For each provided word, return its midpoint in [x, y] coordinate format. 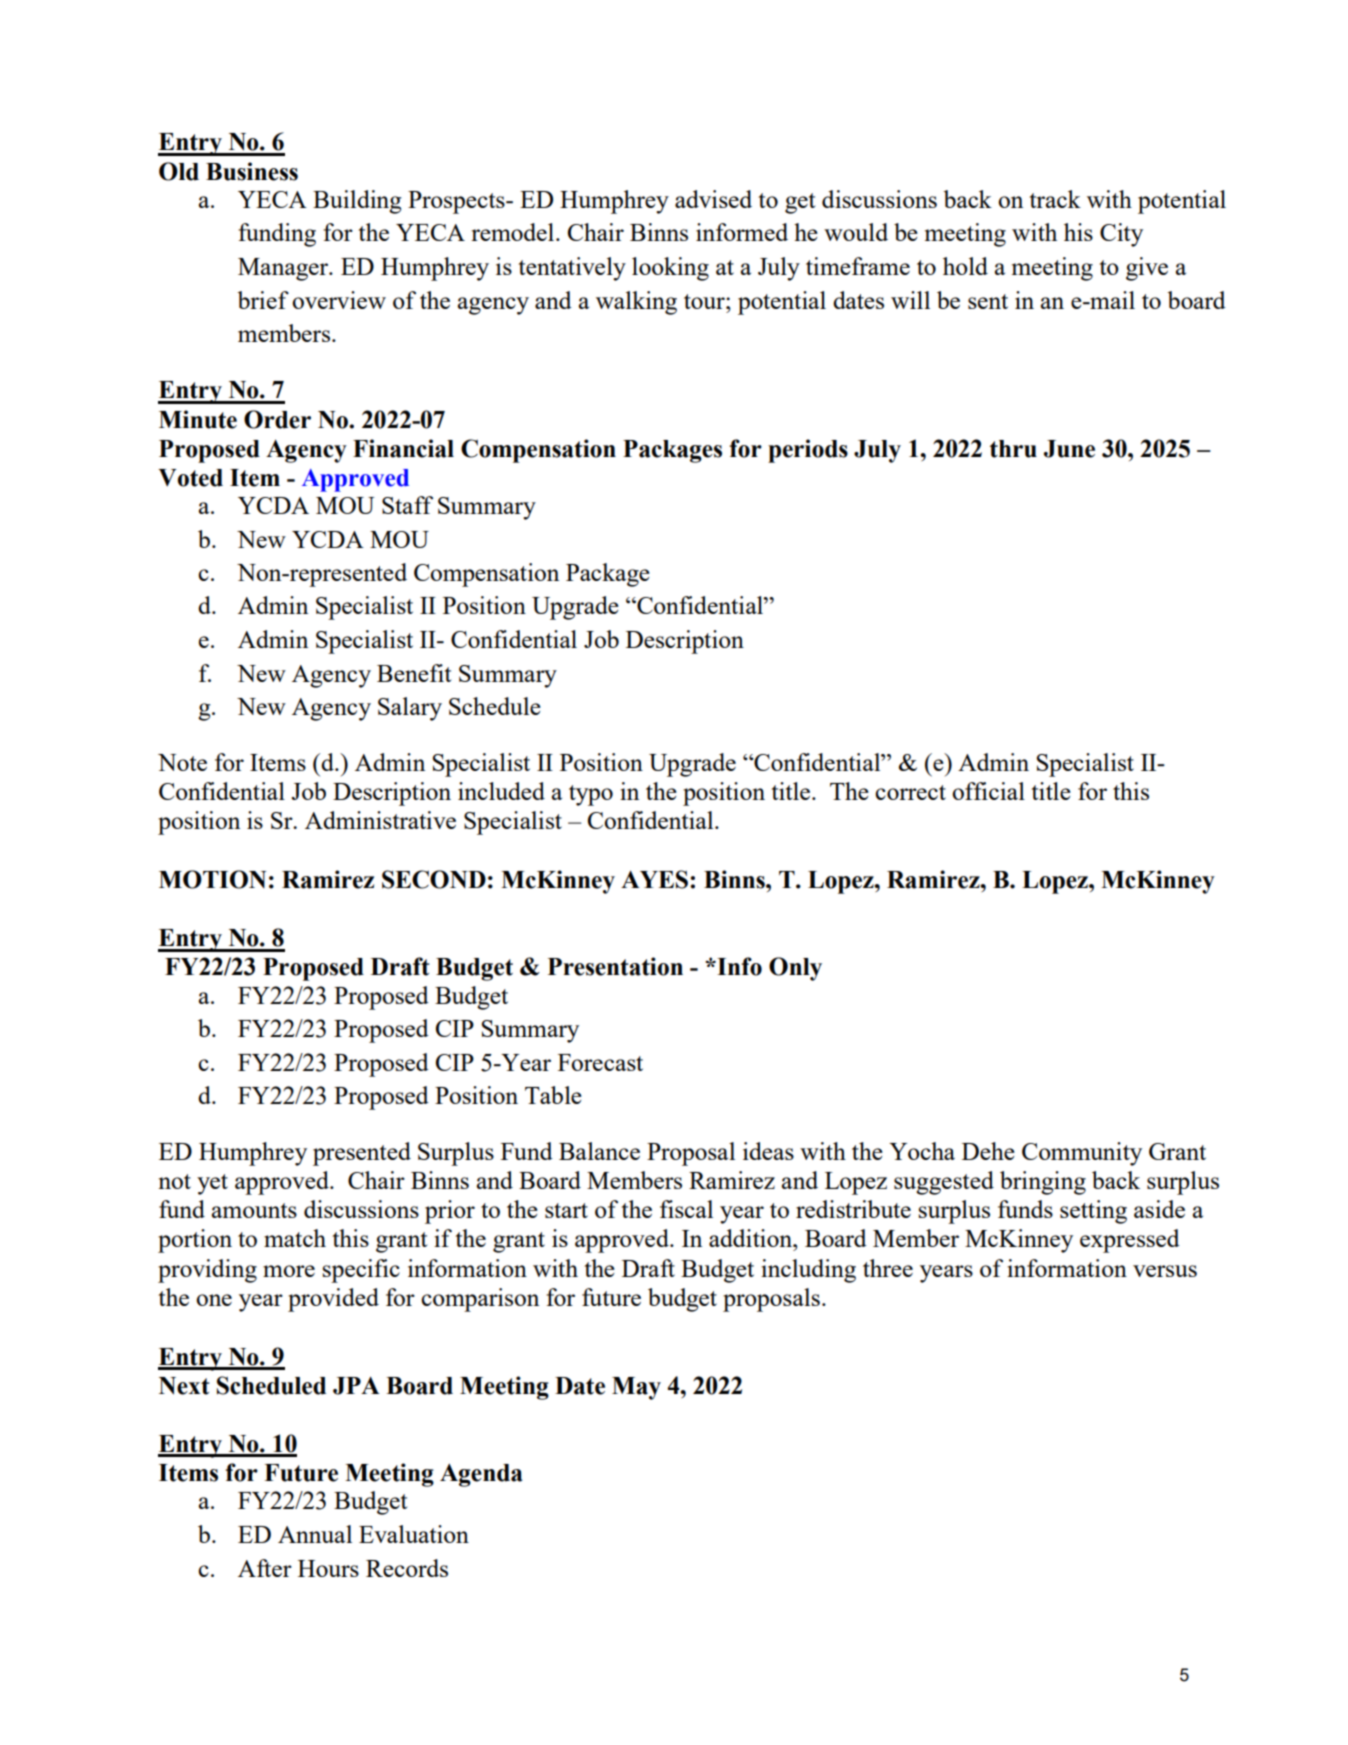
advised [713, 199]
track [1055, 199]
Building [357, 202]
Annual [315, 1534]
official [988, 791]
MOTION [212, 879]
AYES [656, 879]
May [636, 1388]
